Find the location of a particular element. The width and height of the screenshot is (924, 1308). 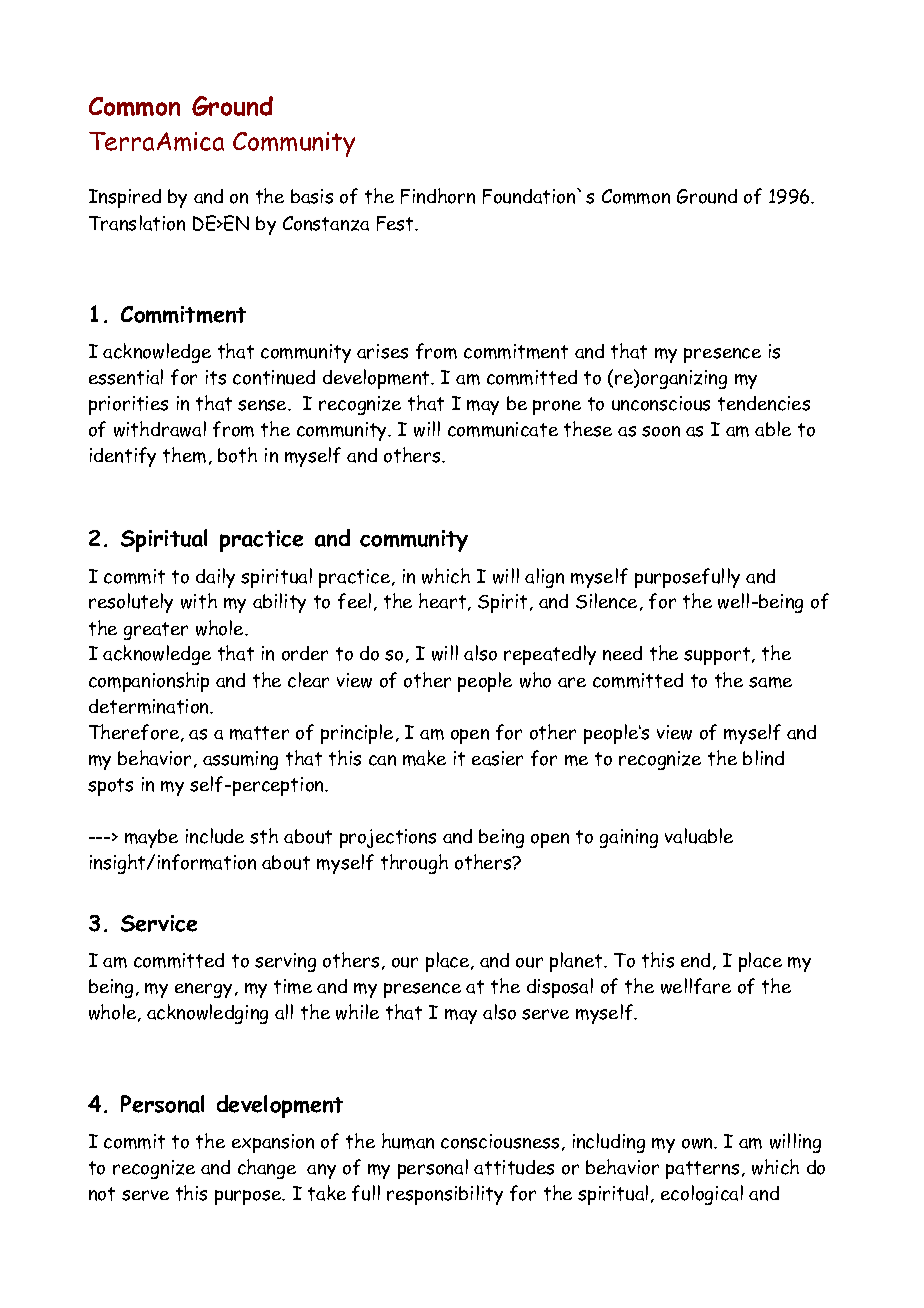

Fest is located at coordinates (396, 223).
